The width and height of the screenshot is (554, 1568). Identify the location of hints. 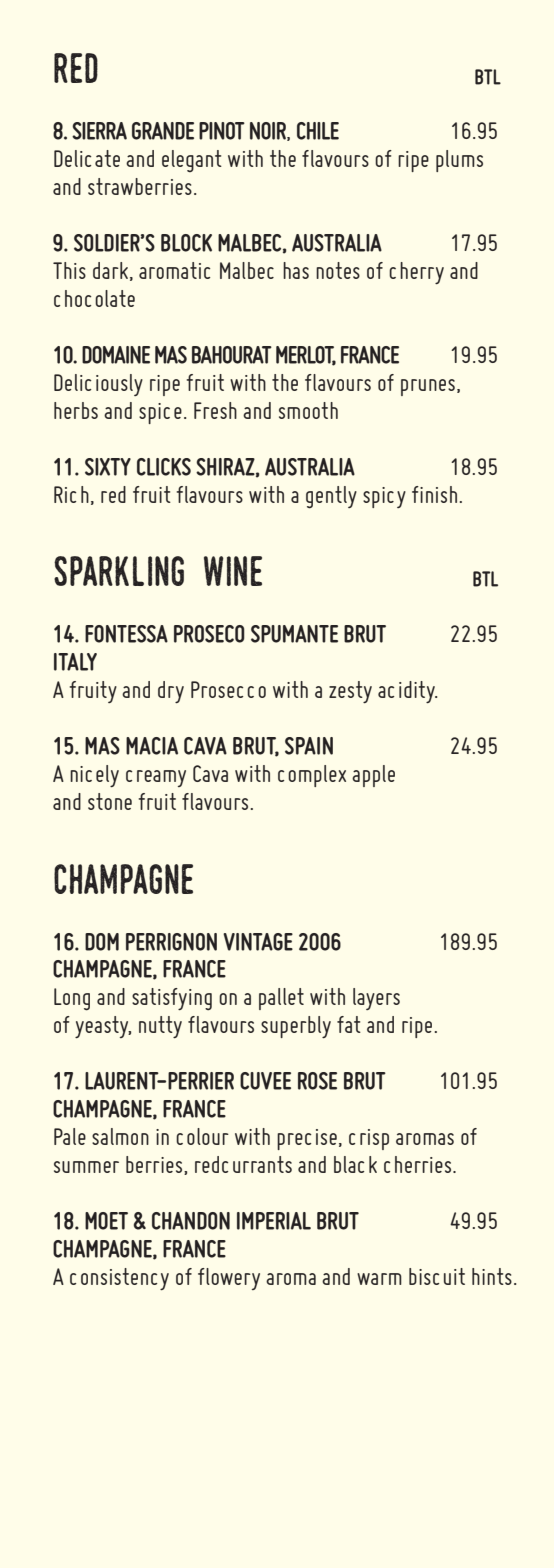
(492, 1276).
